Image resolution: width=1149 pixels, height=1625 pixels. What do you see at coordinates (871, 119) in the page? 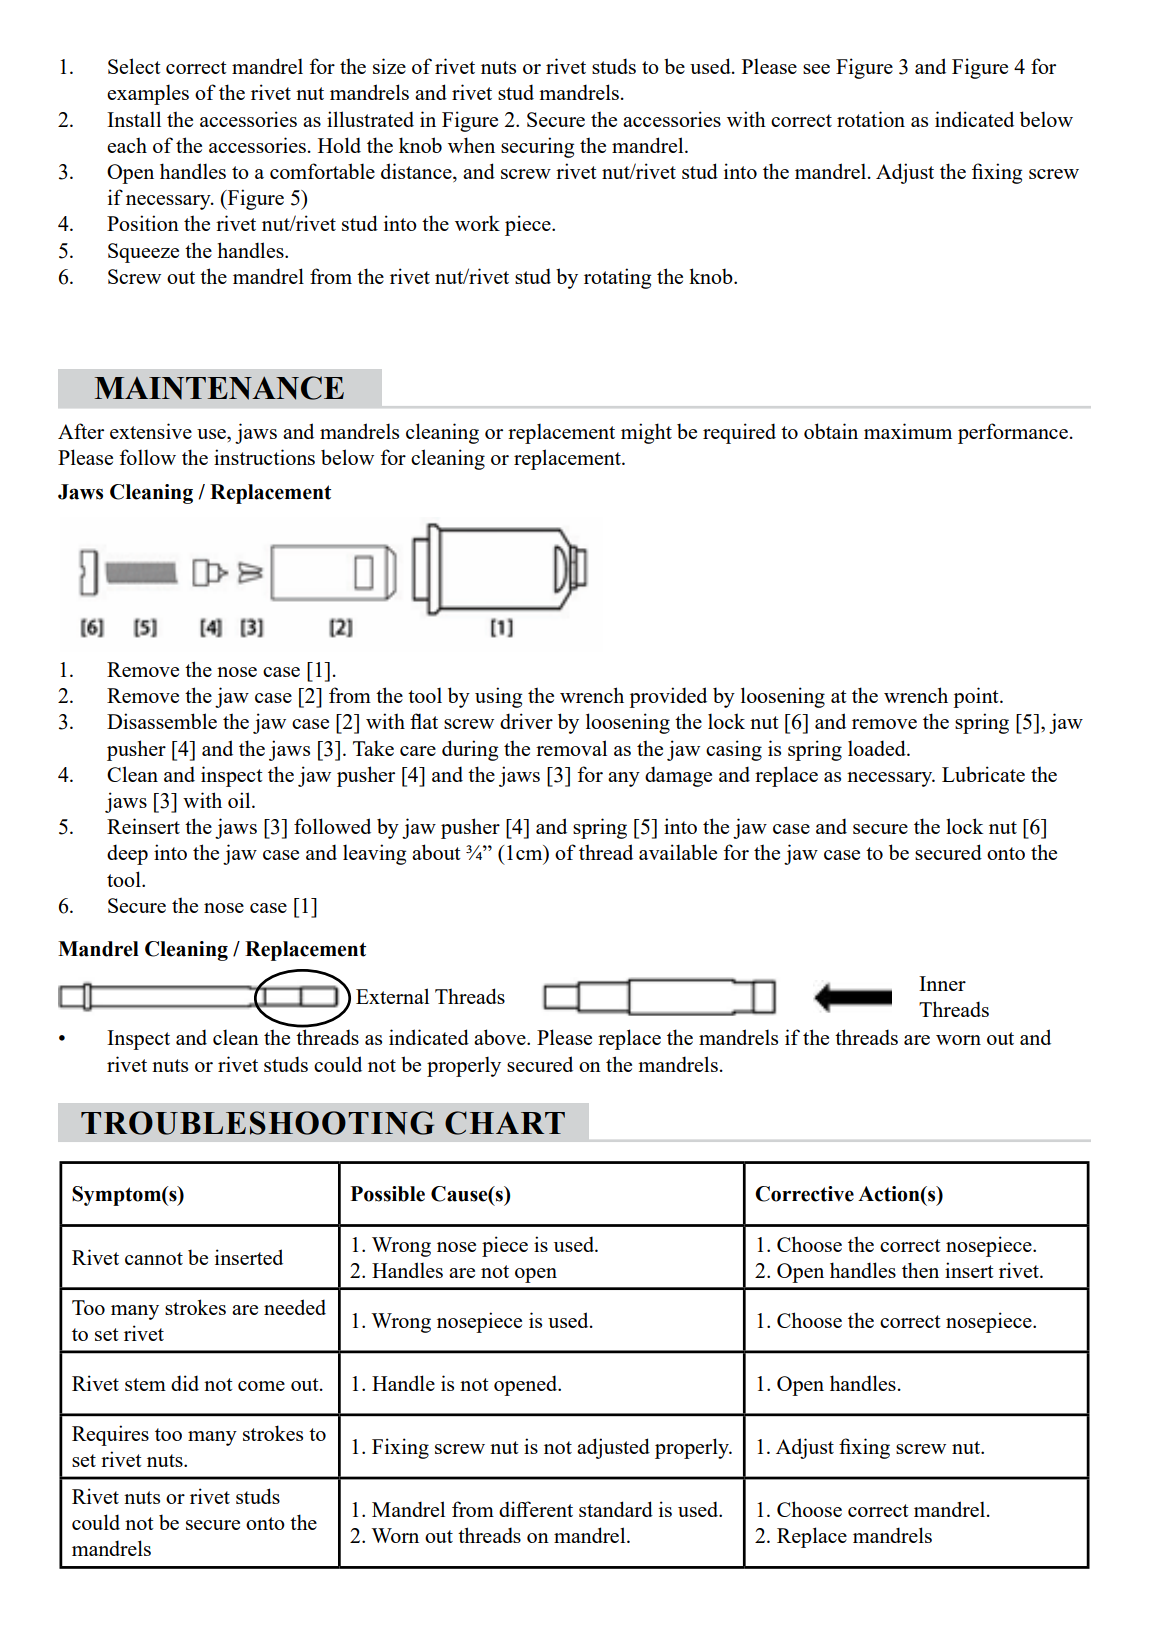
I see `rotation` at bounding box center [871, 119].
